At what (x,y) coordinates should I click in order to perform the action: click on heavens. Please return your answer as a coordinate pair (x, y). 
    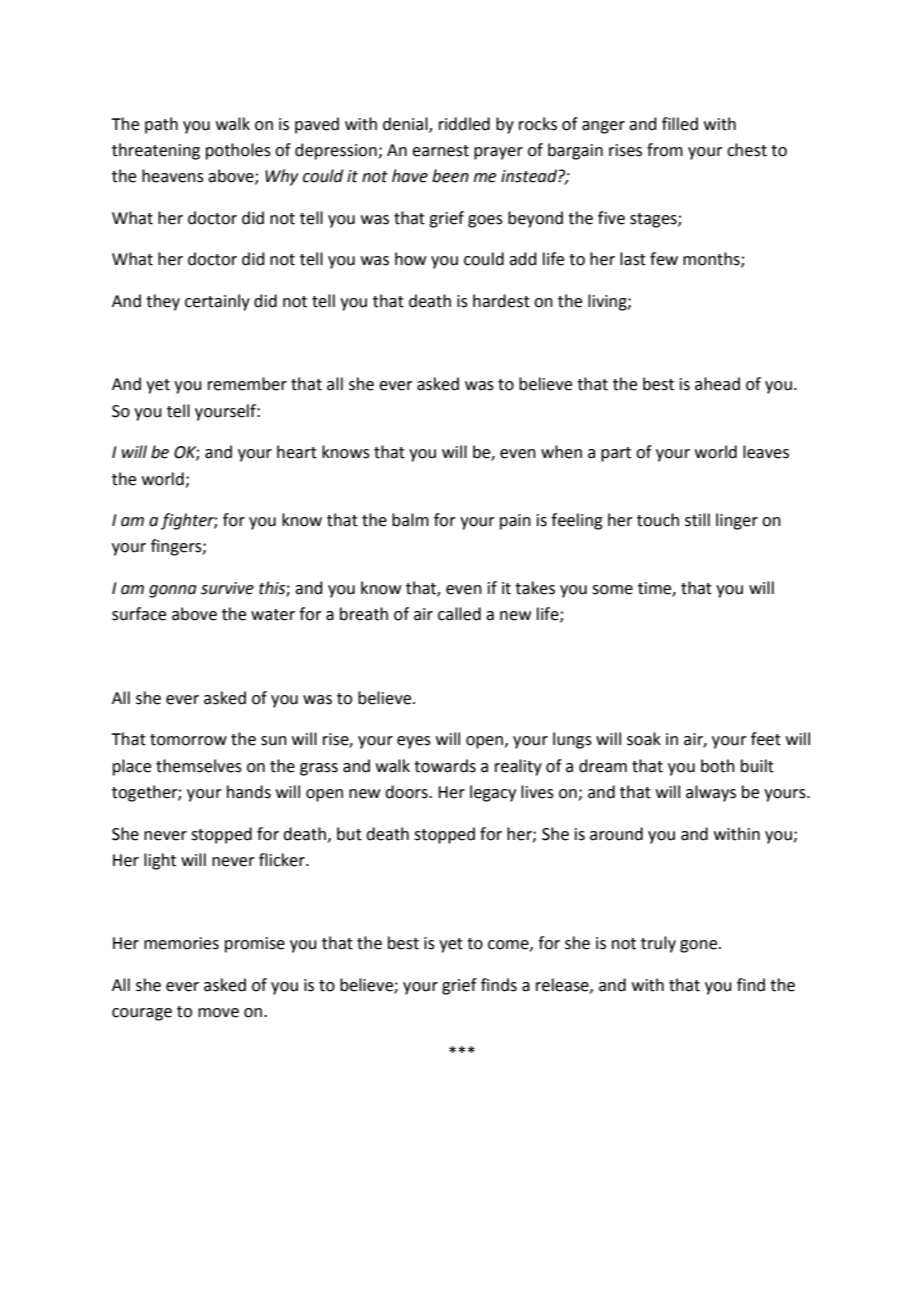
    Looking at the image, I should click on (173, 176).
